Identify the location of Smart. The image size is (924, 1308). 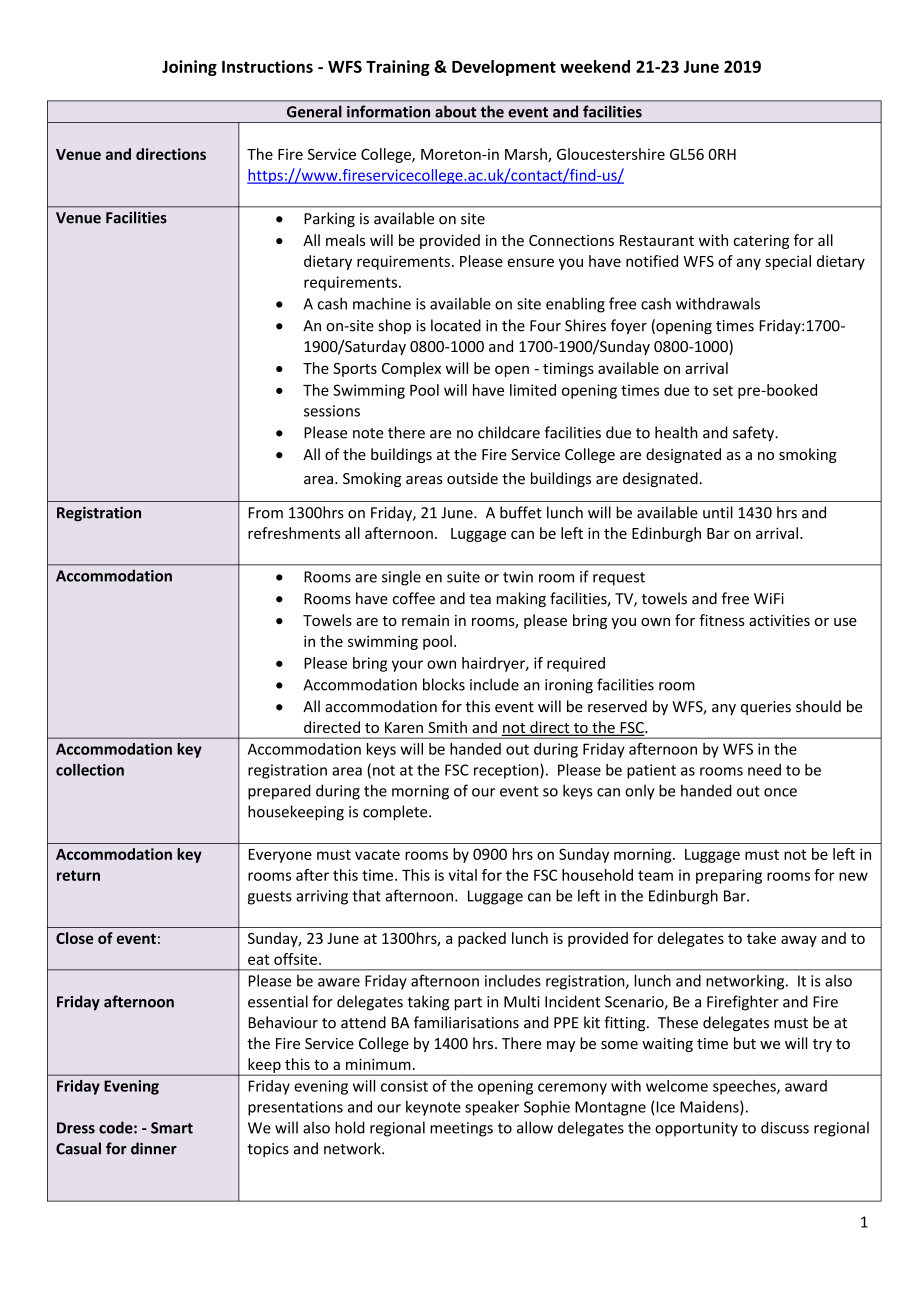
(172, 1128).
